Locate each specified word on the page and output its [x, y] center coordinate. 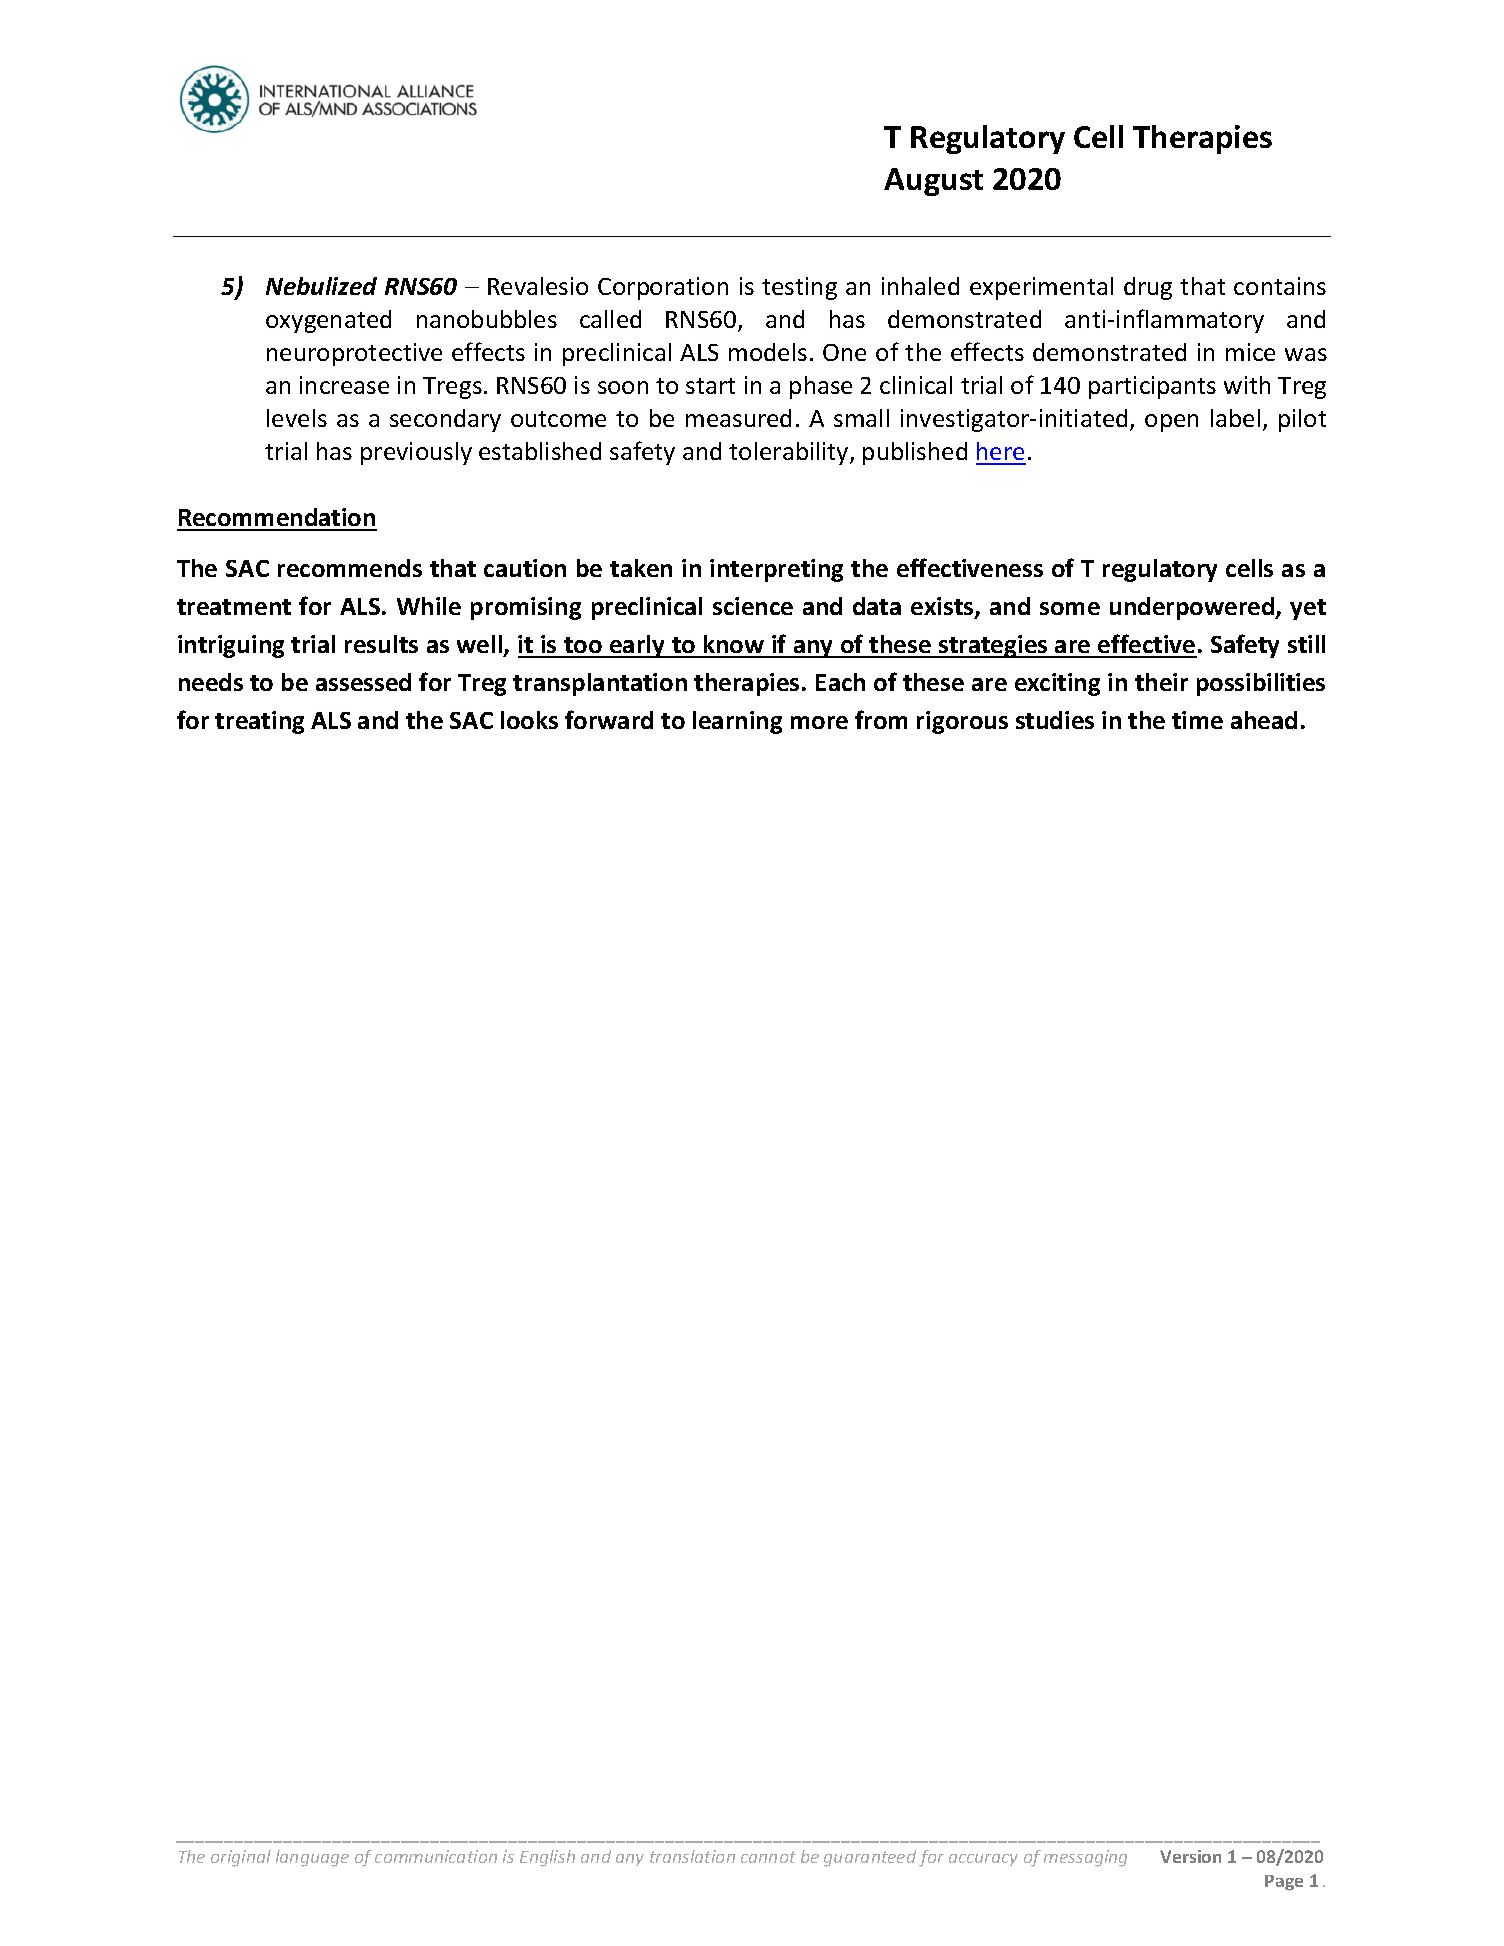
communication [436, 1856]
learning [737, 722]
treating [259, 722]
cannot [768, 1857]
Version [1190, 1856]
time [1197, 720]
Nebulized [321, 286]
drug [1148, 288]
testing [799, 288]
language [312, 1858]
